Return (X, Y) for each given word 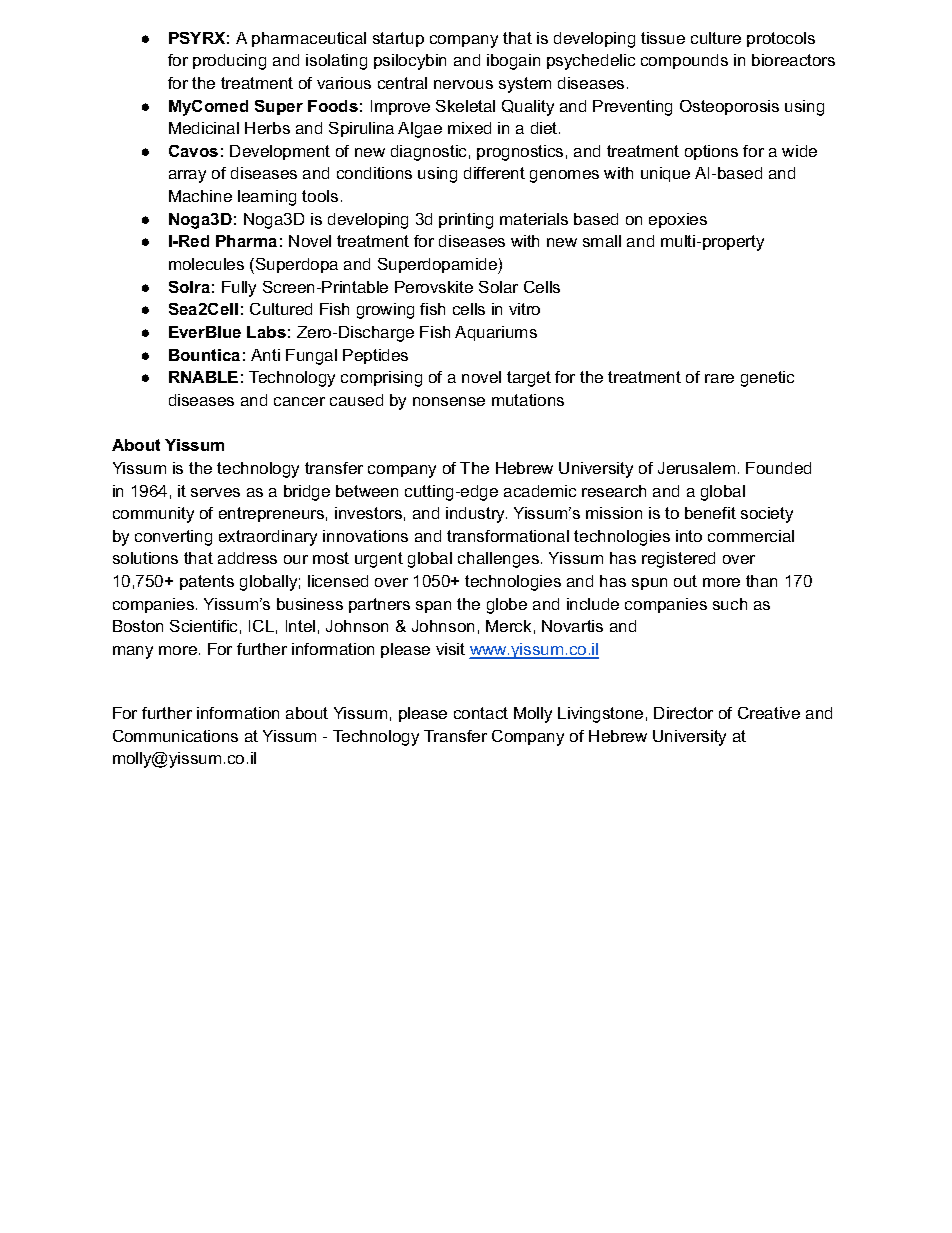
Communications (175, 736)
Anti (265, 355)
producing (229, 62)
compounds (684, 61)
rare (719, 378)
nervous (463, 84)
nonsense (449, 401)
